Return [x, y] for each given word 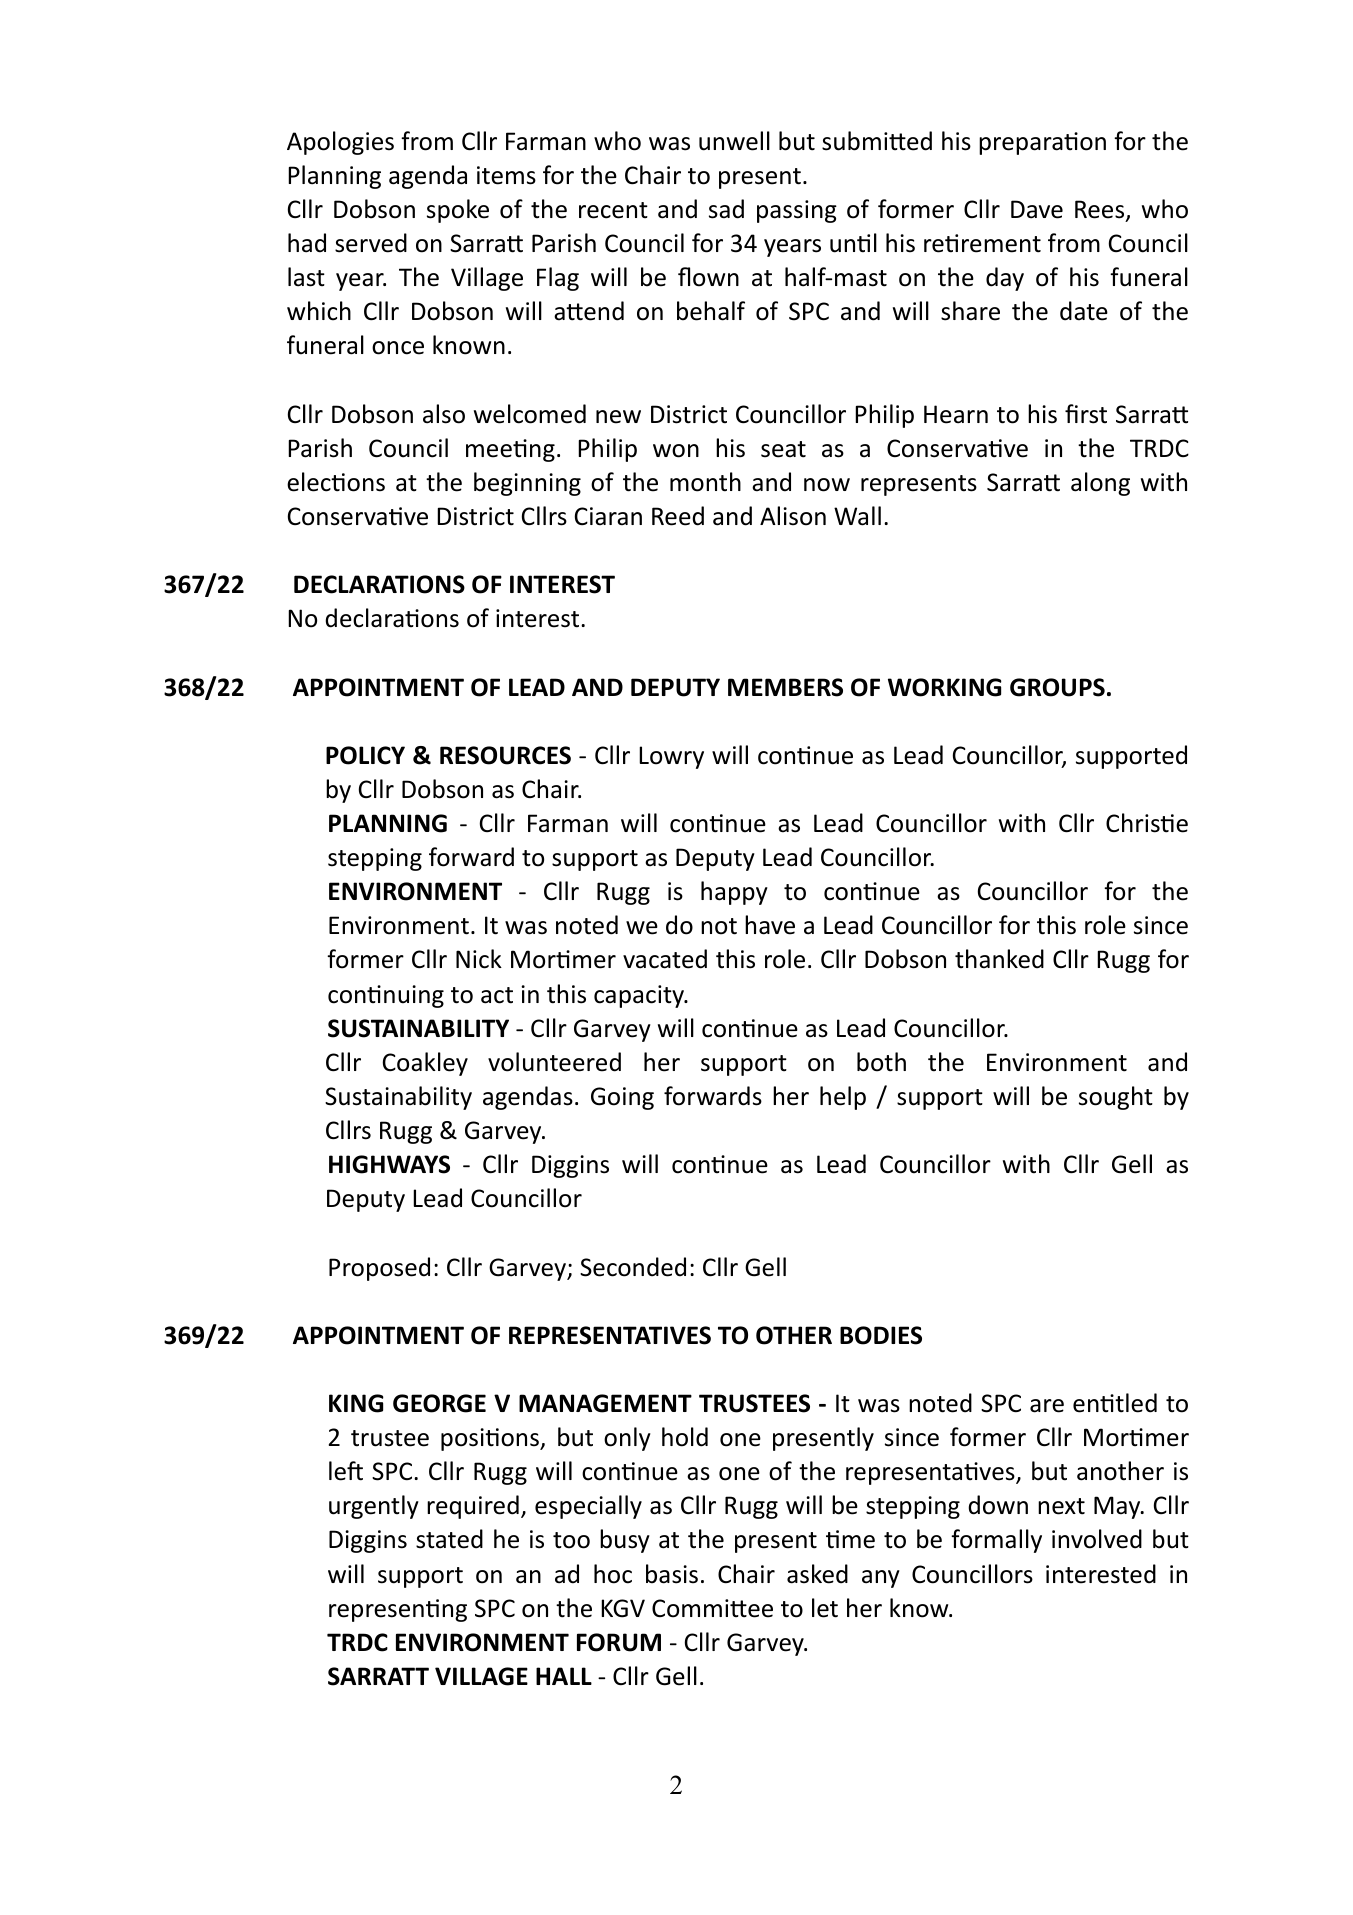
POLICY [365, 755]
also [444, 414]
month [705, 482]
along [1100, 484]
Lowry [671, 757]
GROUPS [1057, 687]
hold [685, 1437]
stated [449, 1539]
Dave [1037, 209]
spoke [458, 211]
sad [726, 209]
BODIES [881, 1335]
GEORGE [439, 1403]
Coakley [425, 1064]
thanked [999, 959]
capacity [640, 996]
